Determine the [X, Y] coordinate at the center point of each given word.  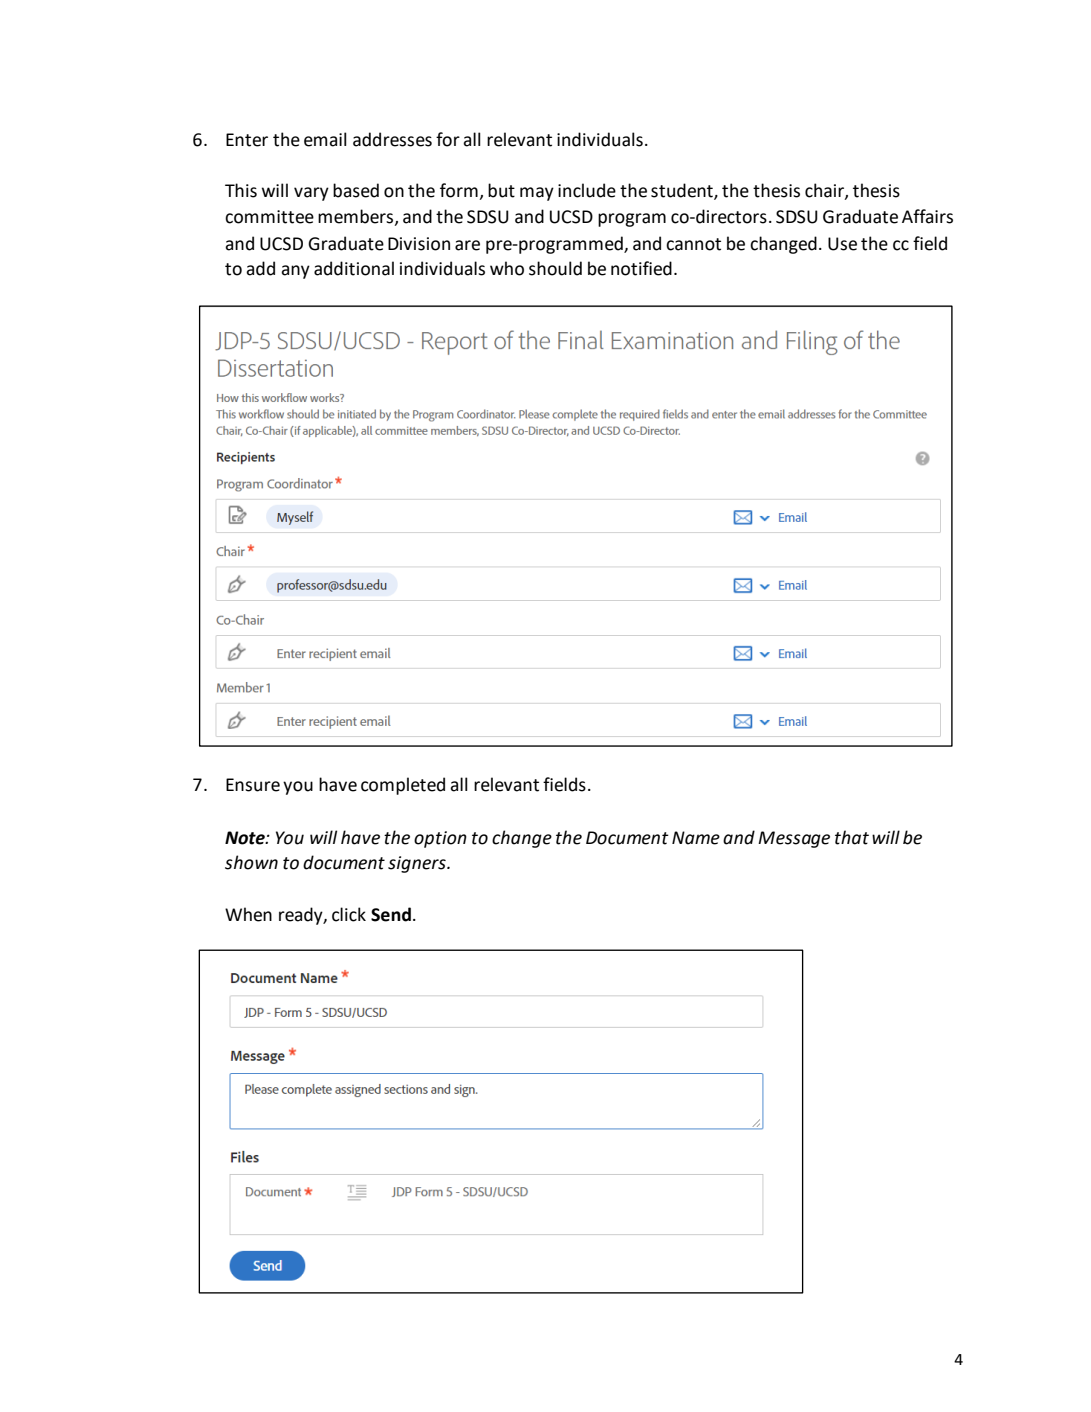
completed [403, 786]
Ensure [253, 785]
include [587, 190]
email [325, 139]
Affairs [927, 216]
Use [842, 244]
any [295, 272]
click [349, 914]
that [852, 837]
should [555, 268]
